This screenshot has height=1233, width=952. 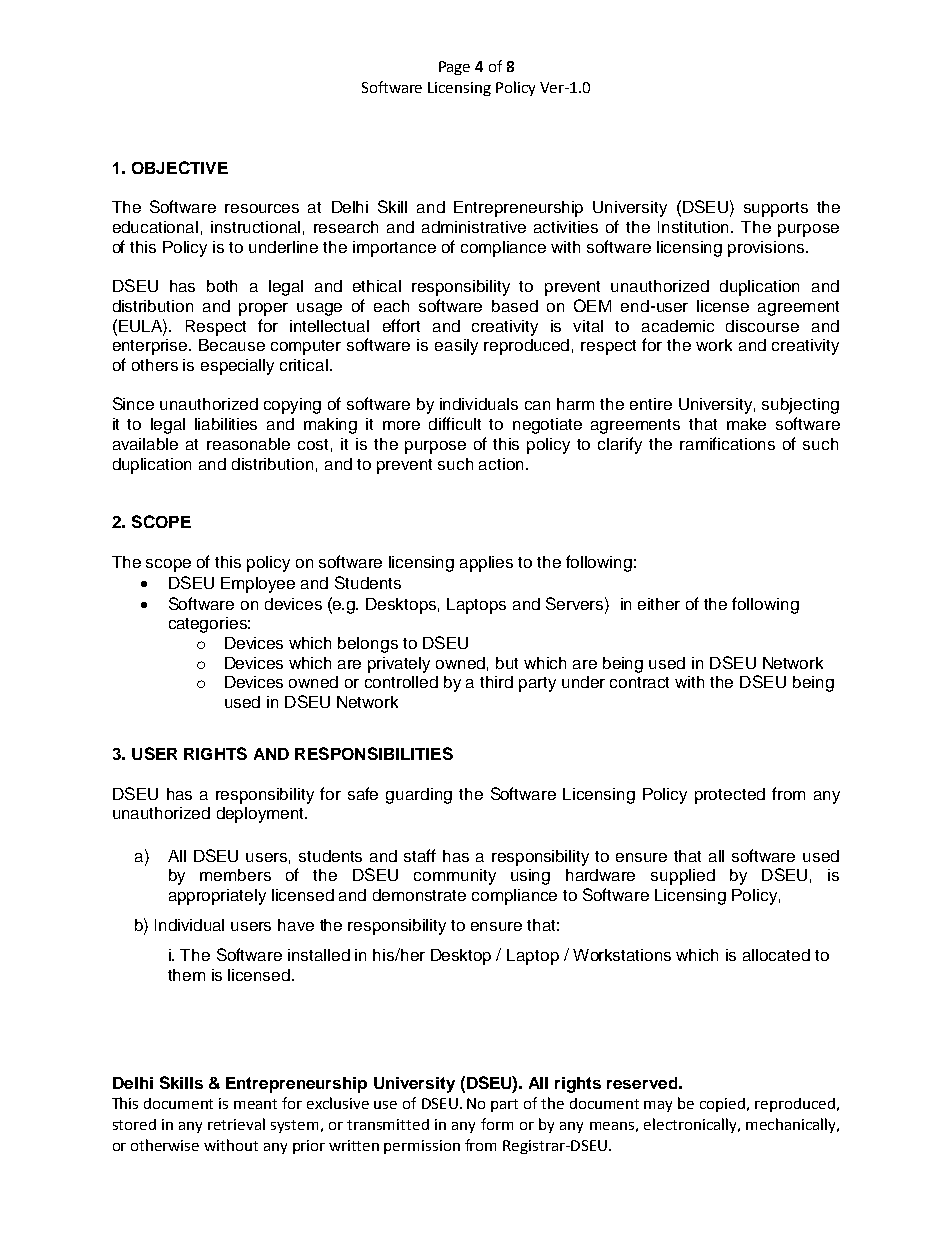 I want to click on OBJECTIVE, so click(x=180, y=167).
